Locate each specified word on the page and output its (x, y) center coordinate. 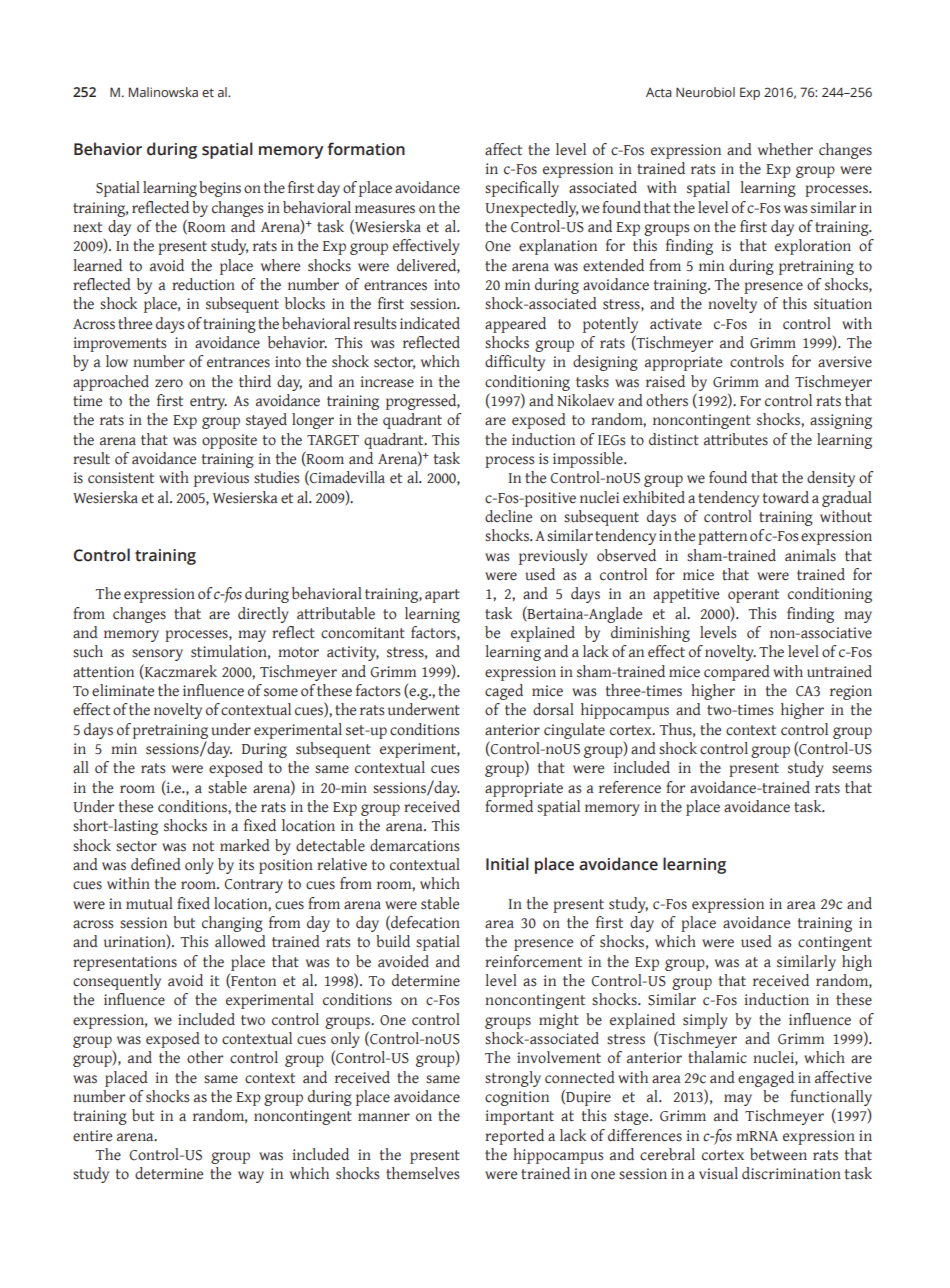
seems (852, 769)
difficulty (515, 363)
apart (442, 596)
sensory (157, 655)
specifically (522, 189)
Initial (507, 864)
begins (220, 189)
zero (169, 383)
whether (785, 149)
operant (753, 596)
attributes (736, 439)
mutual (149, 903)
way (251, 1177)
